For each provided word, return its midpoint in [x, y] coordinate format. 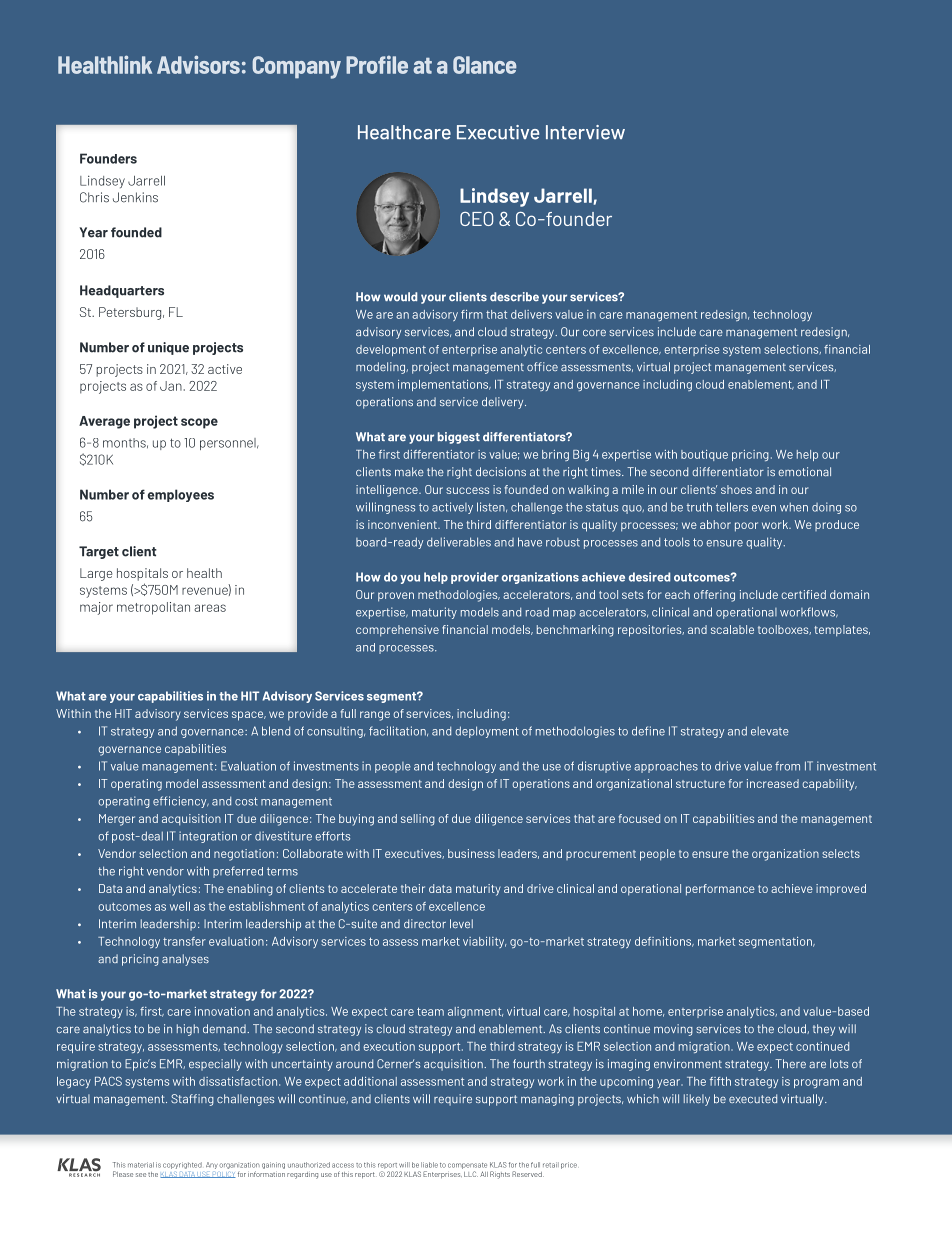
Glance [484, 65]
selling [418, 820]
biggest [459, 438]
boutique [704, 455]
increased [773, 783]
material [141, 1165]
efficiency [181, 802]
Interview [585, 132]
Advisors [198, 64]
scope [199, 423]
